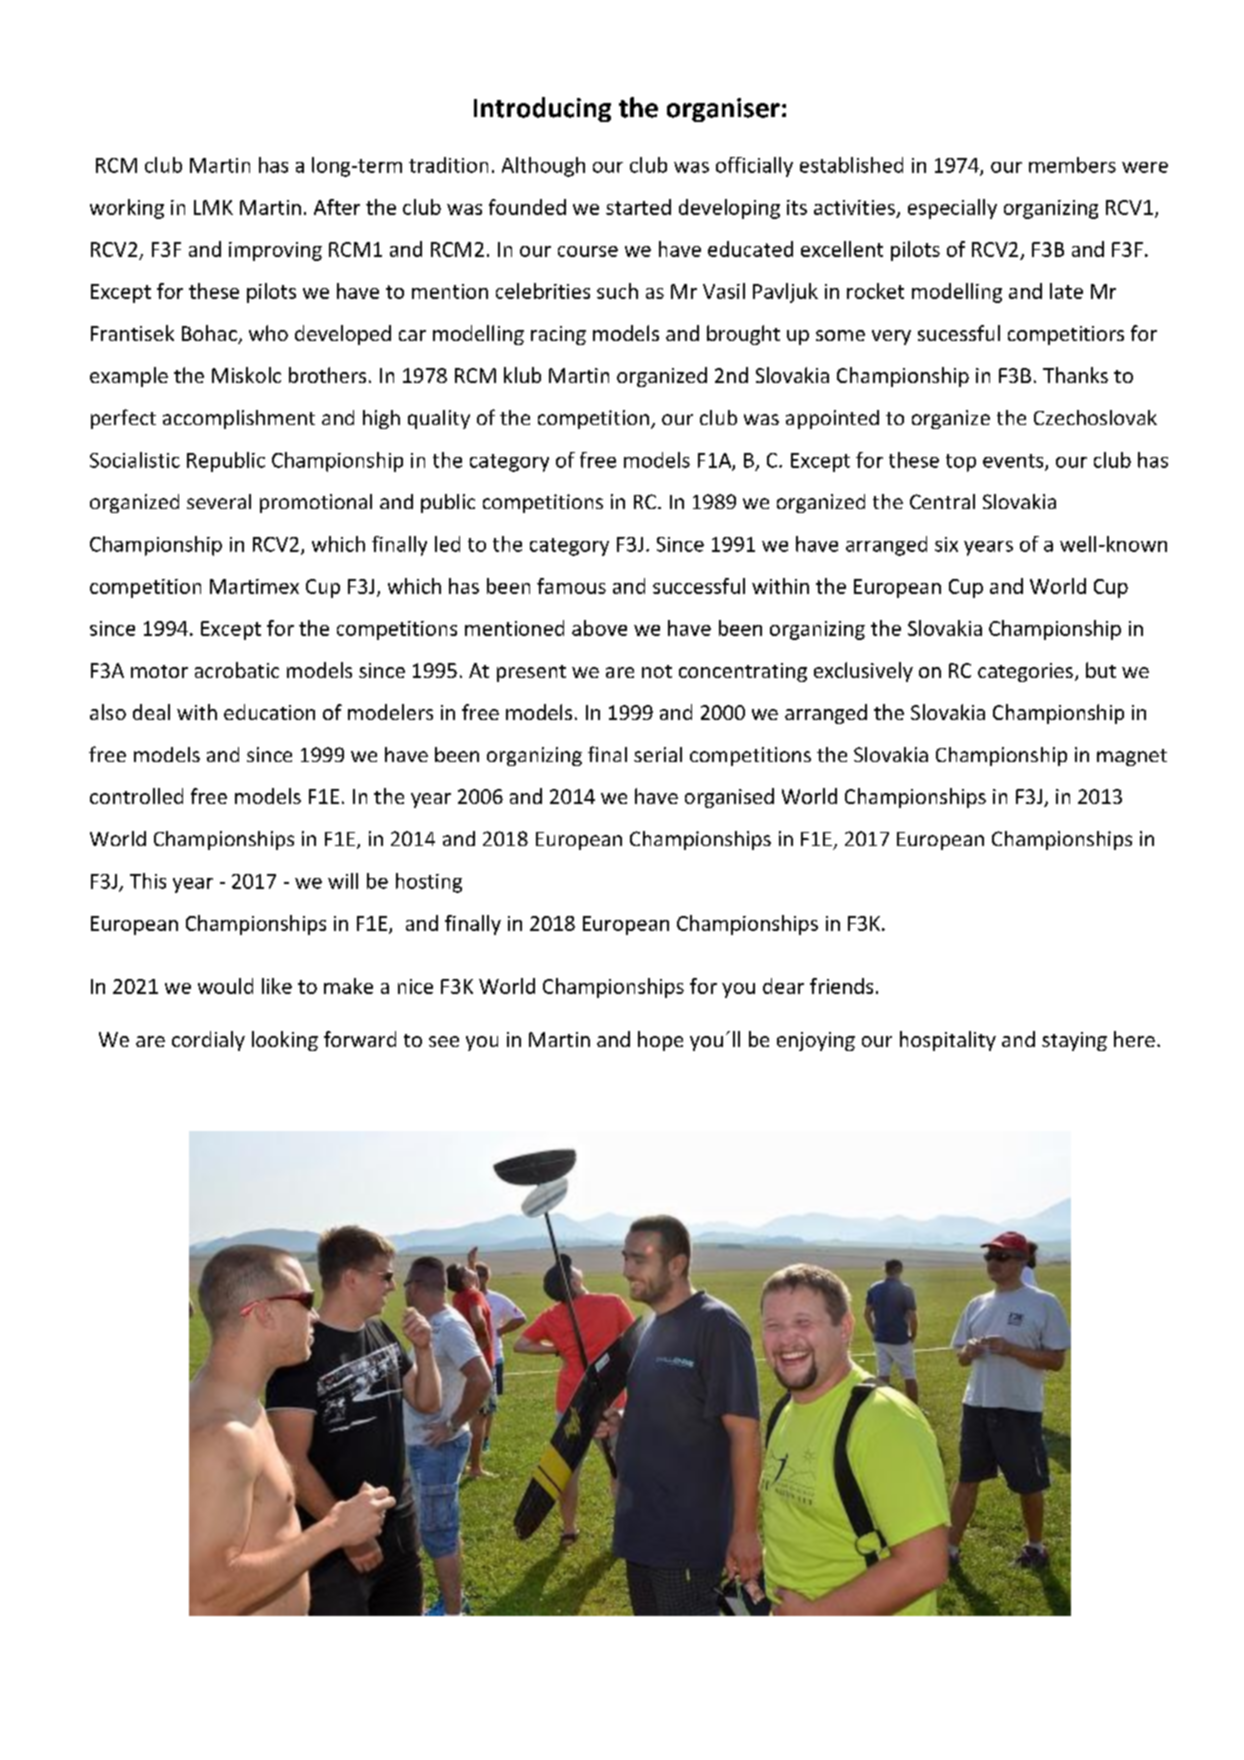  What do you see at coordinates (542, 109) in the screenshot?
I see `Introducing` at bounding box center [542, 109].
